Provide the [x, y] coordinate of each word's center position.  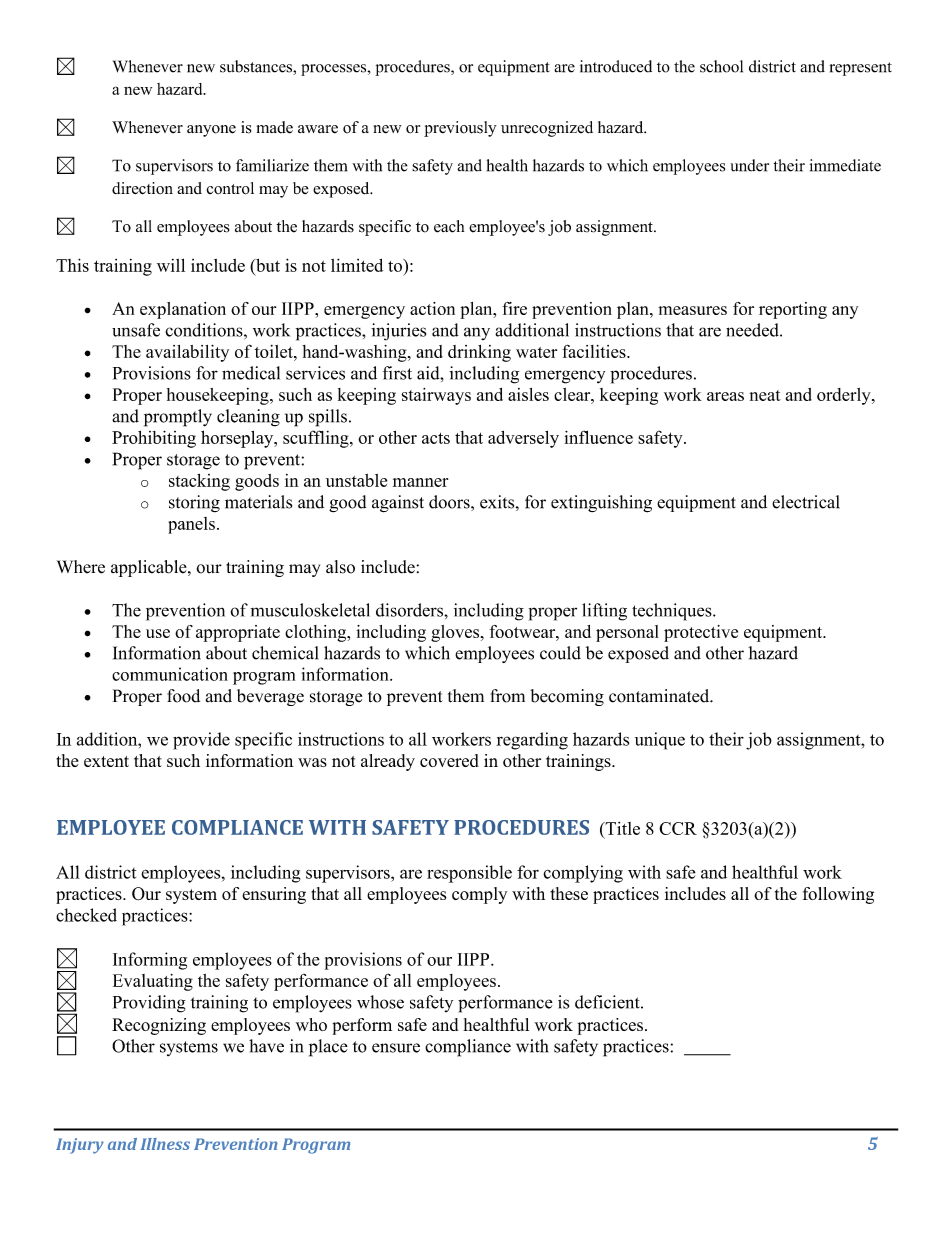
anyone [211, 131]
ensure [396, 1048]
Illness [165, 1144]
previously [460, 129]
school [721, 66]
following [838, 895]
